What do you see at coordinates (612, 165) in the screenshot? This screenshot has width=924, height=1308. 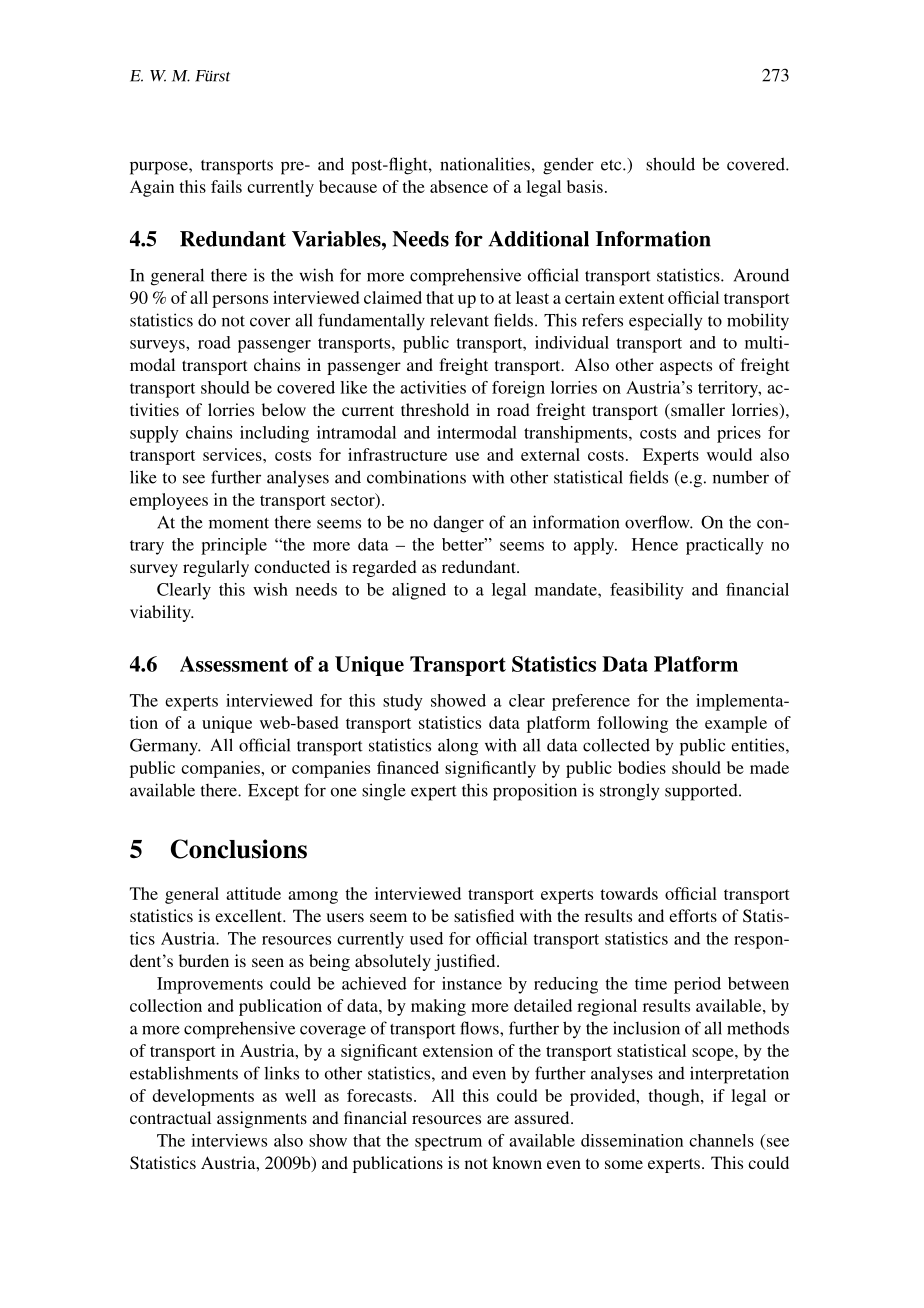 I see `etc` at bounding box center [612, 165].
